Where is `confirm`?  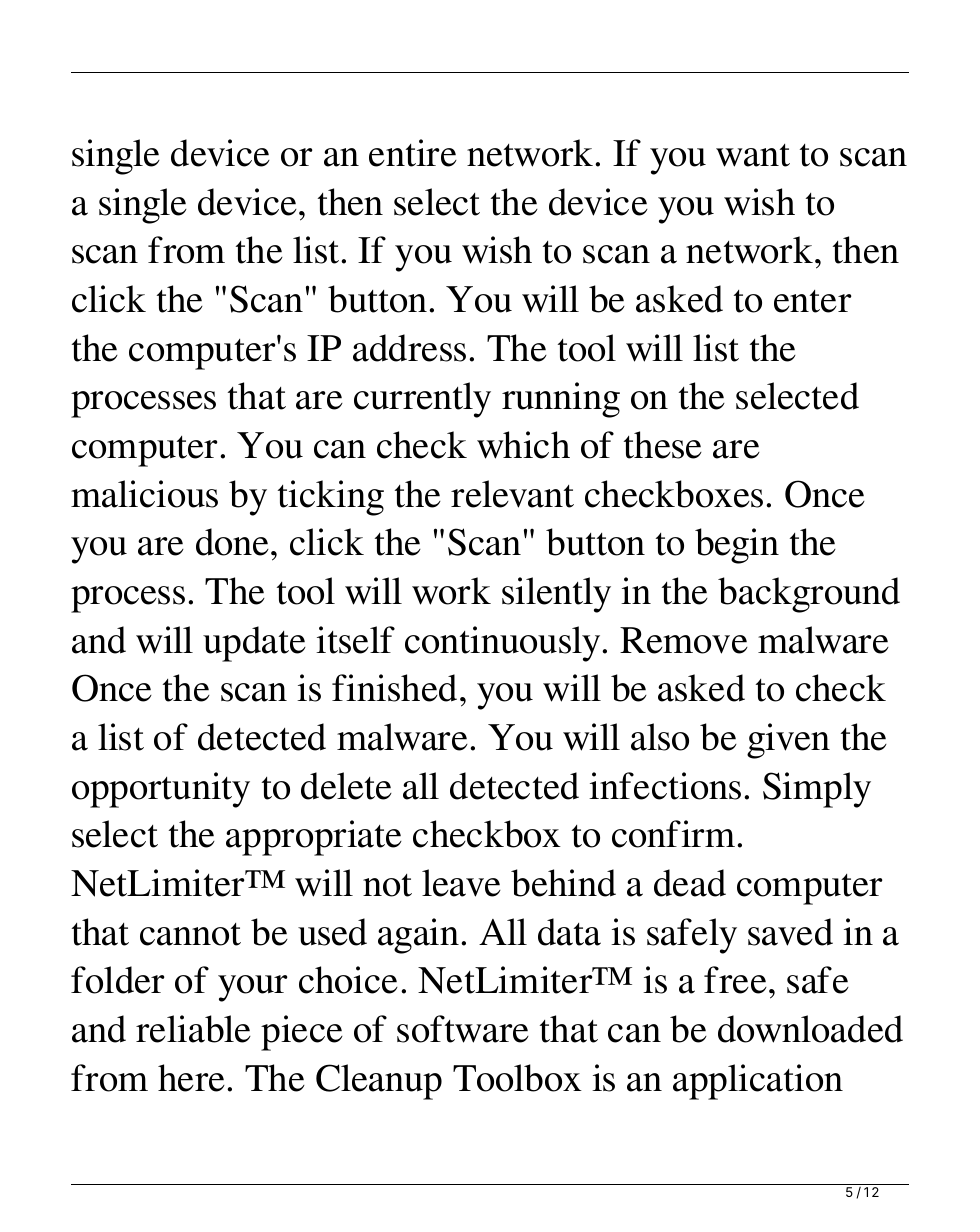
confirm is located at coordinates (675, 834).
